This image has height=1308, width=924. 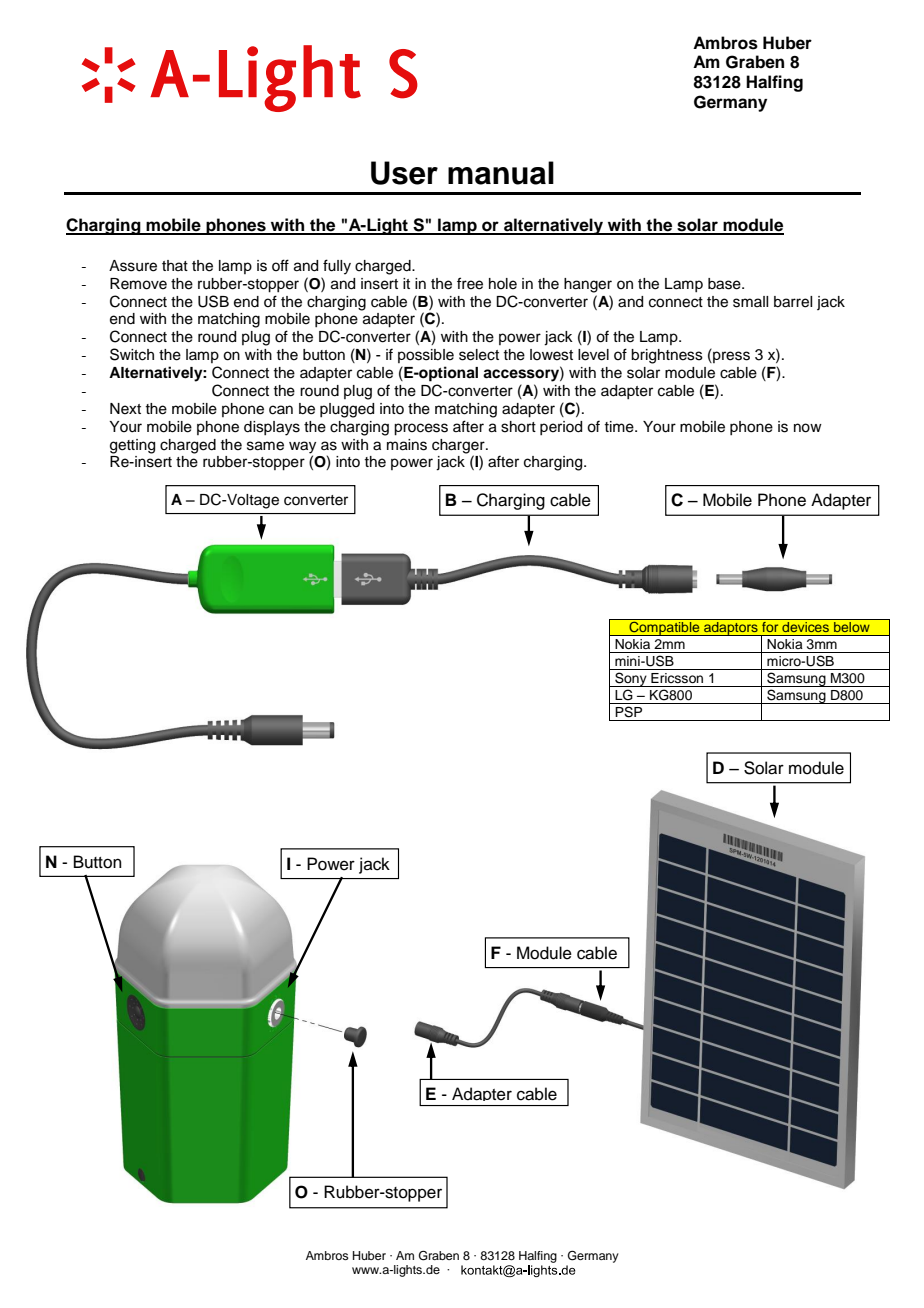 What do you see at coordinates (265, 446) in the image?
I see `same` at bounding box center [265, 446].
